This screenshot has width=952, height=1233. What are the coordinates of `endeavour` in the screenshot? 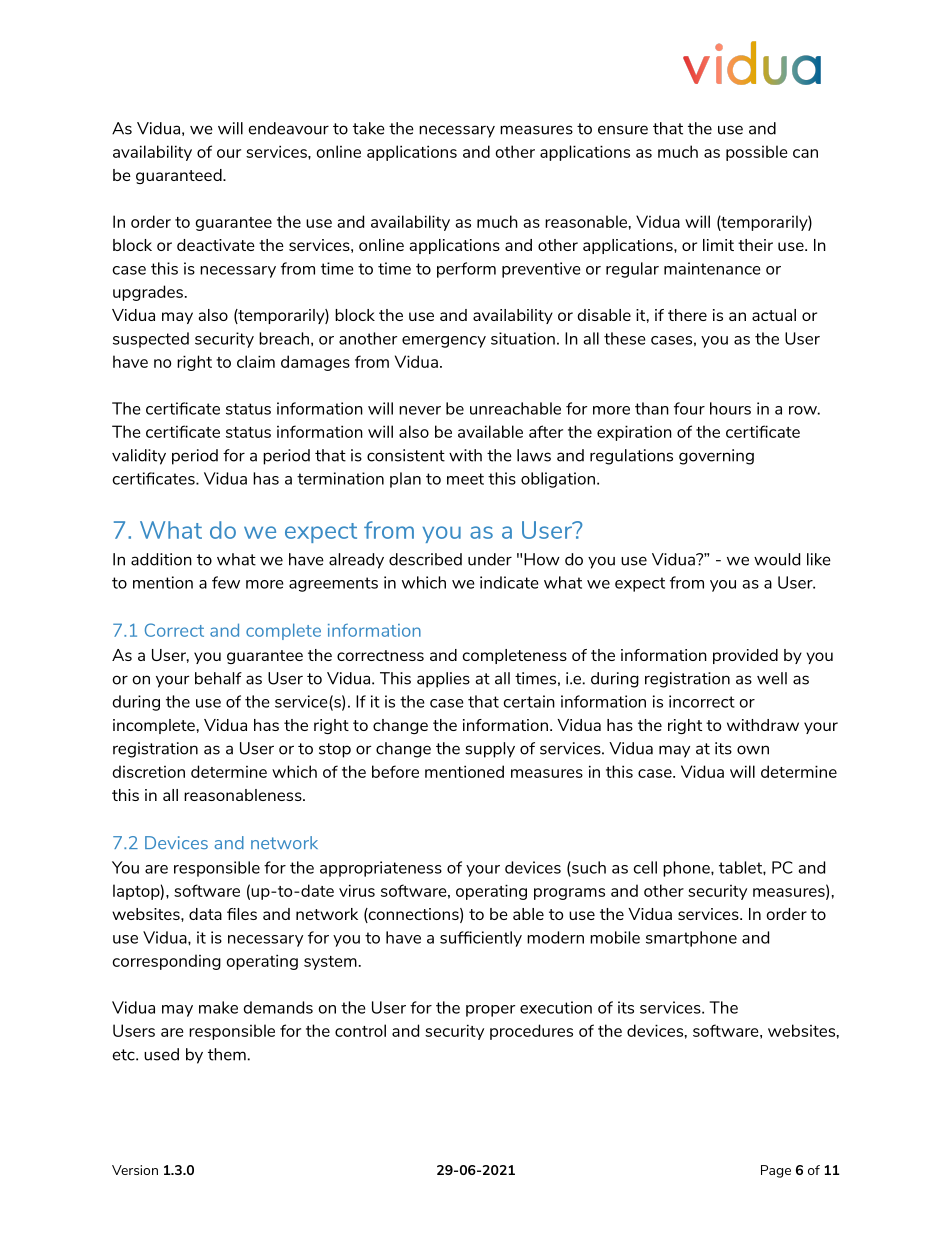 It's located at (289, 128).
